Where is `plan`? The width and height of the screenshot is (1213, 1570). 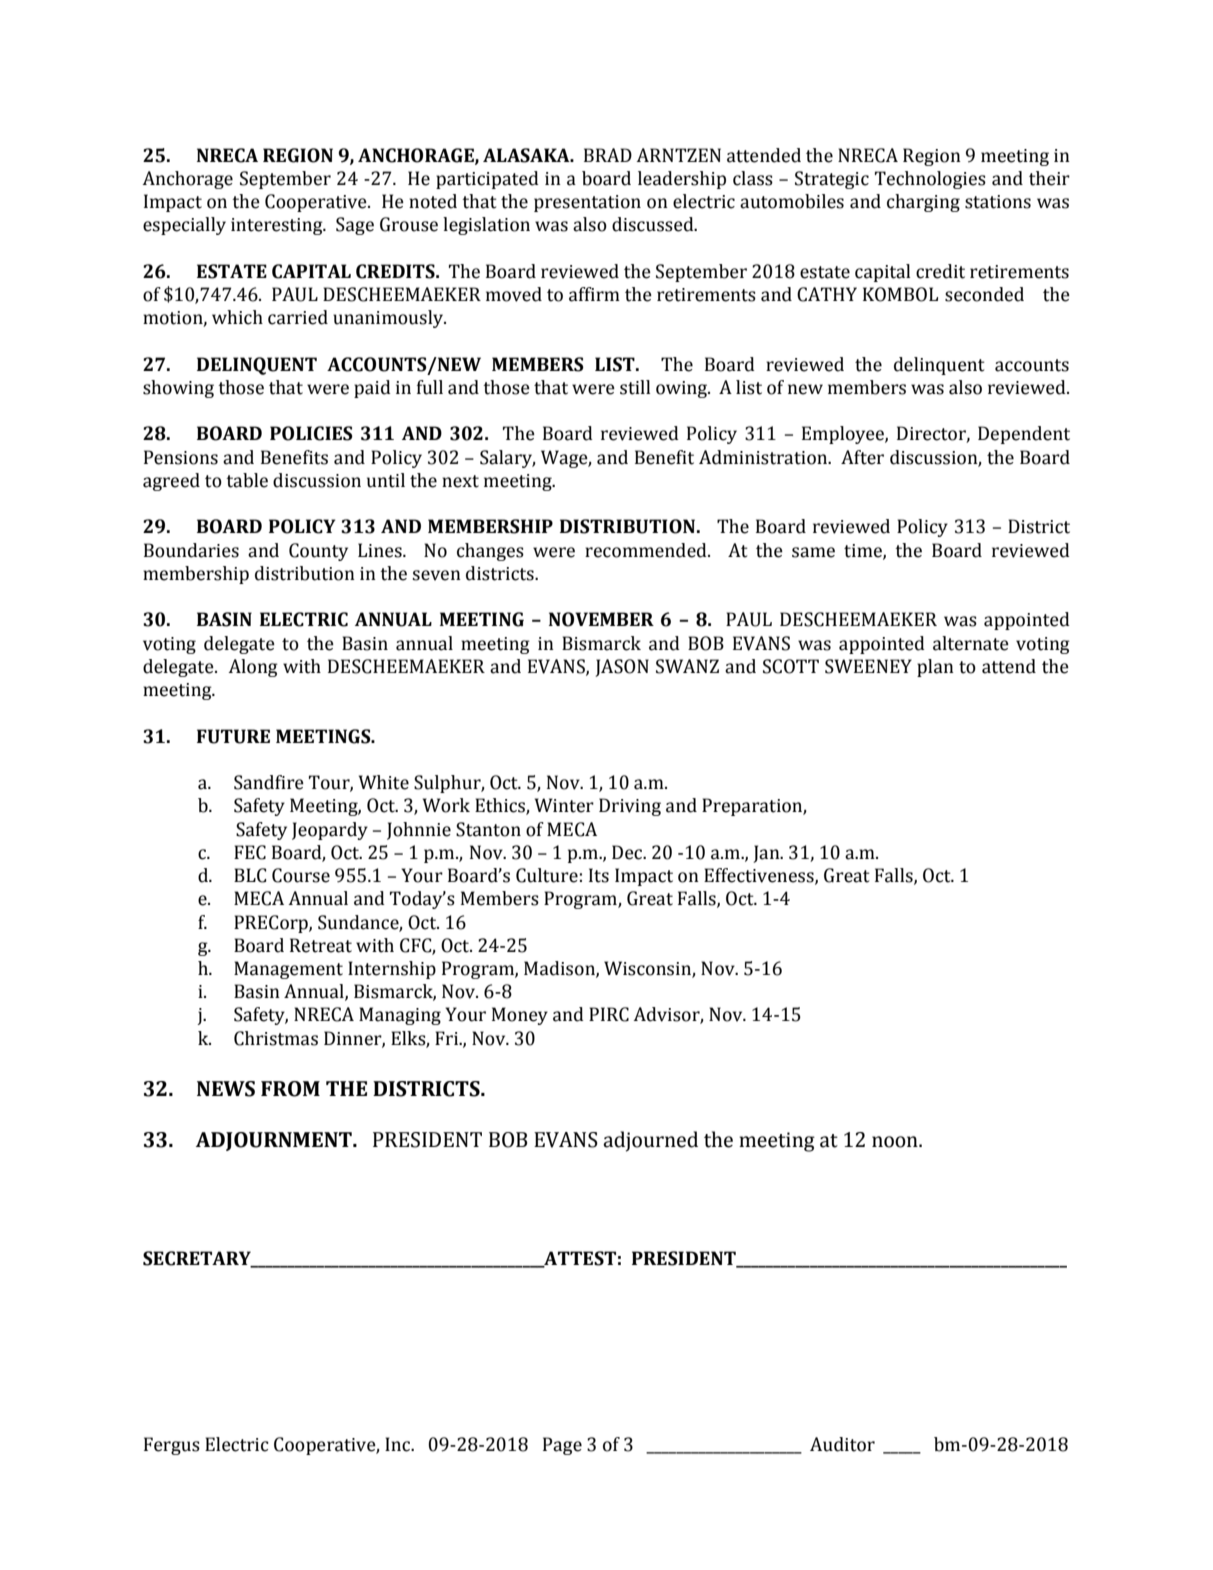
plan is located at coordinates (935, 668).
